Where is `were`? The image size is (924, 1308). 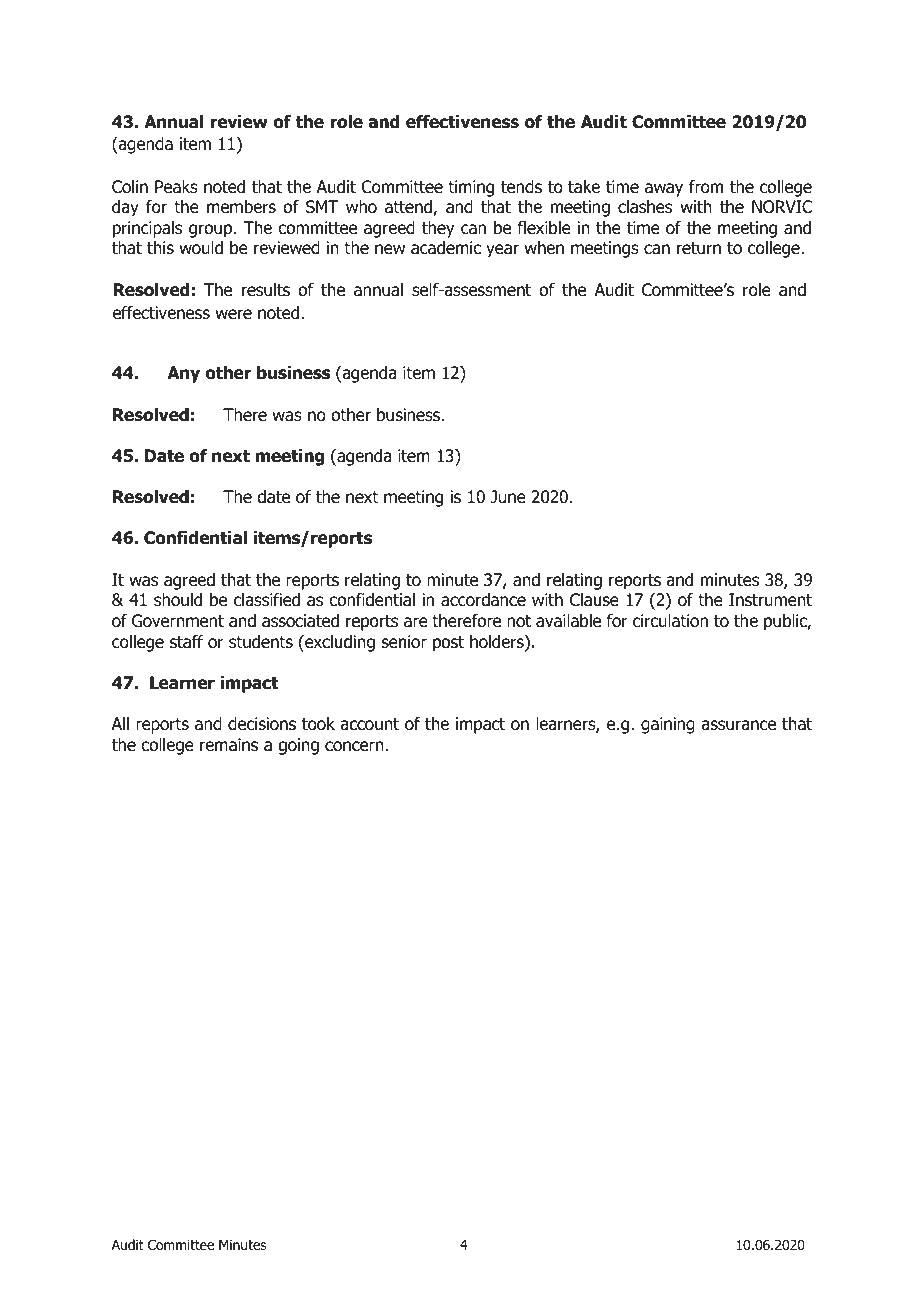 were is located at coordinates (233, 314).
